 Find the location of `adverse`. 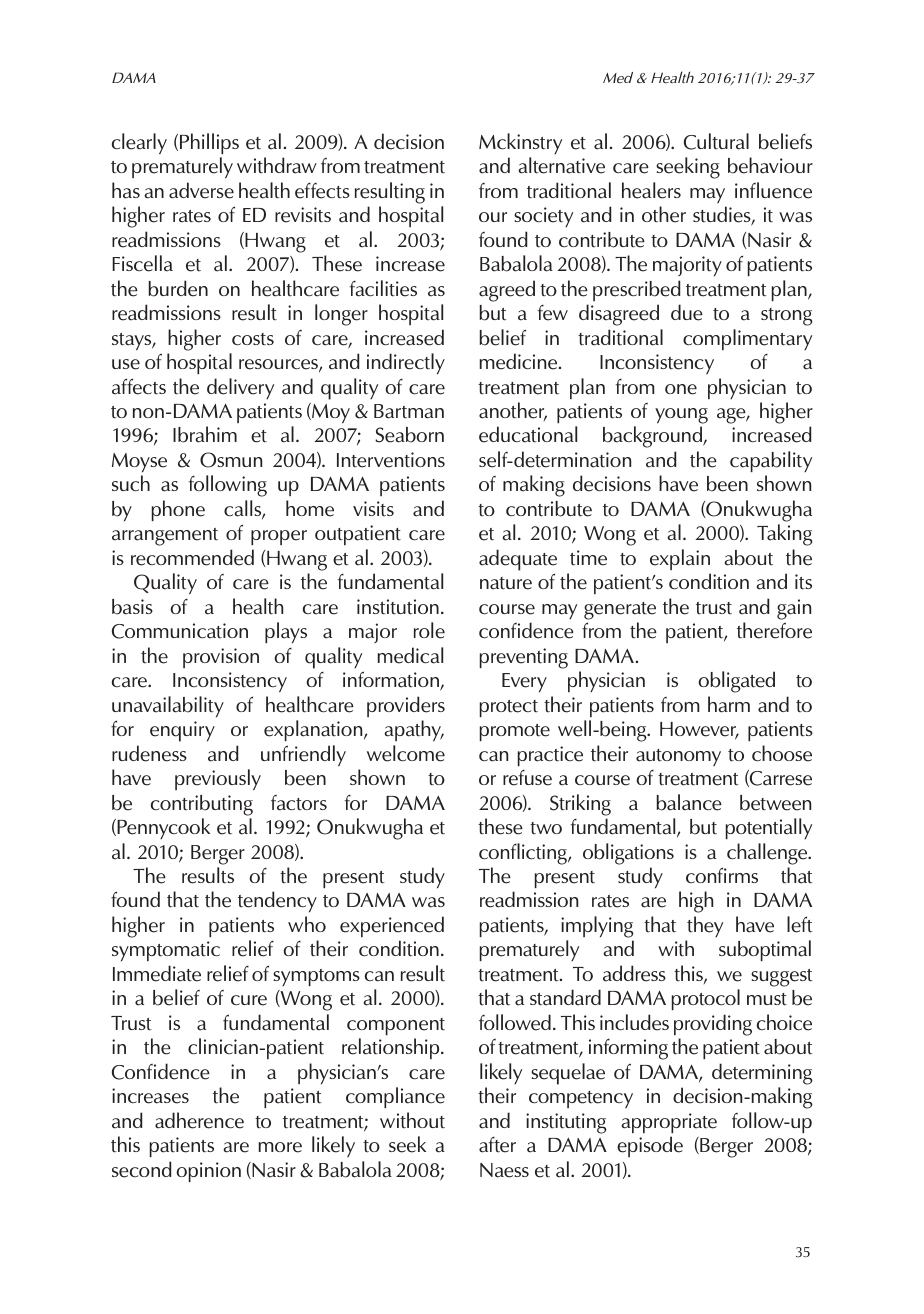

adverse is located at coordinates (201, 190).
